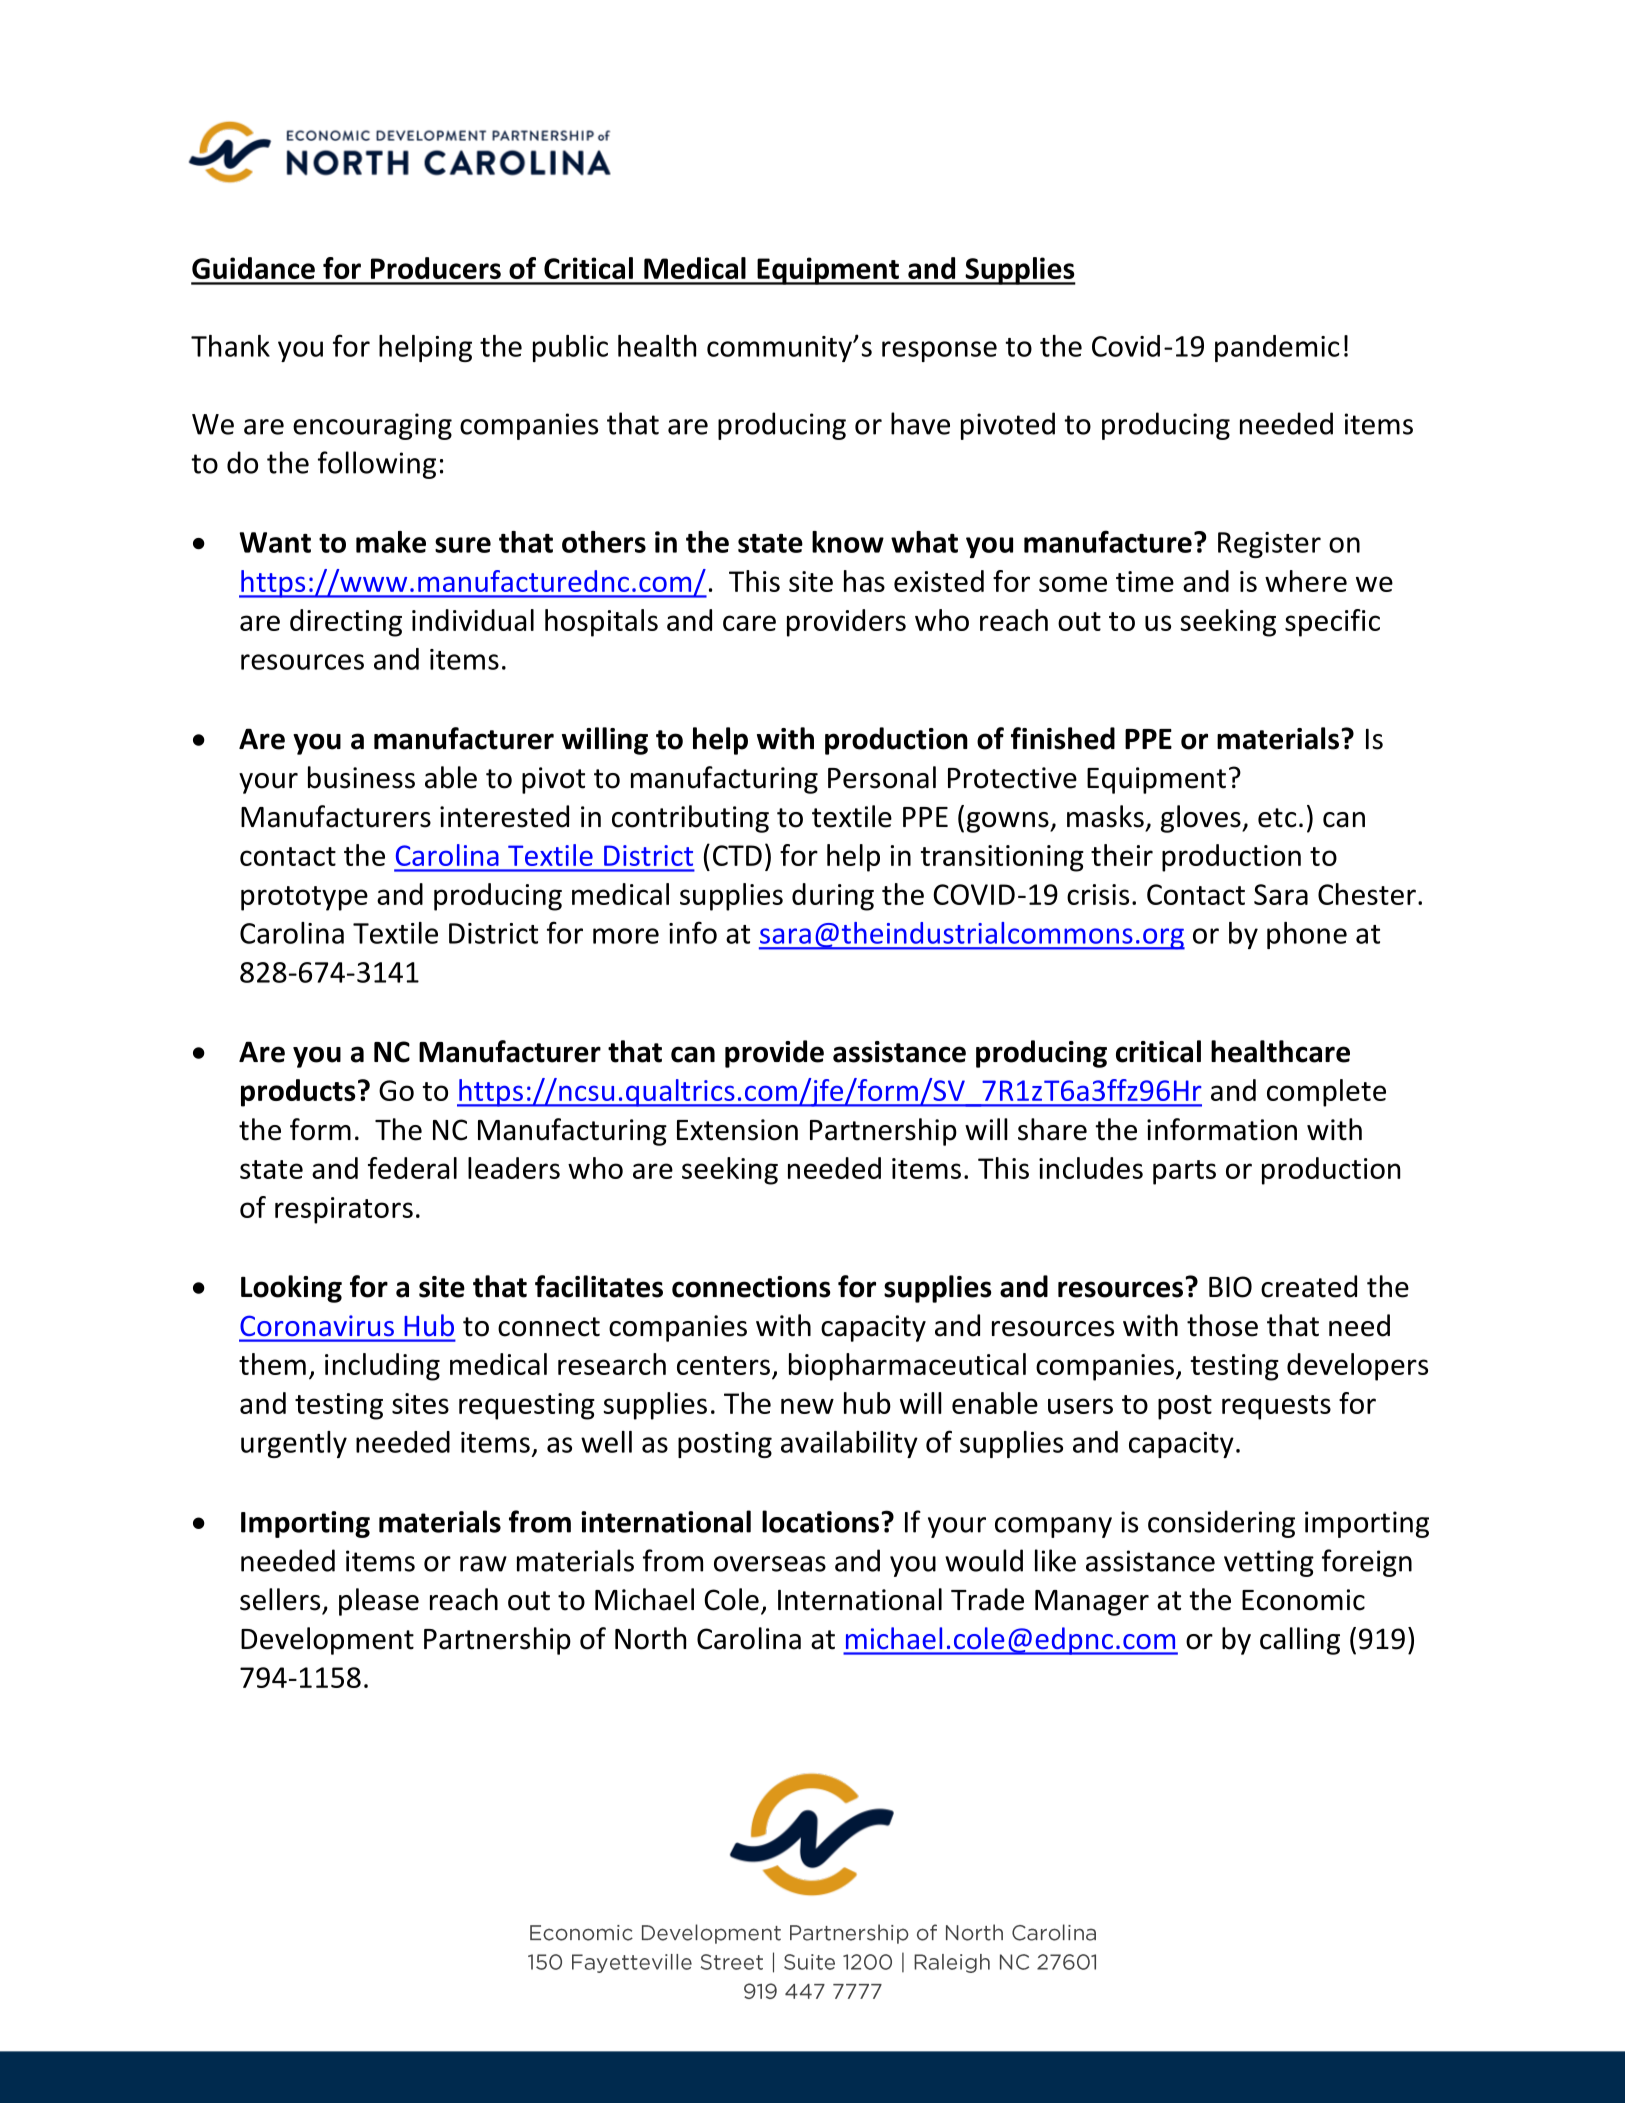 This page has width=1625, height=2103. What do you see at coordinates (770, 1564) in the page?
I see `overseas` at bounding box center [770, 1564].
